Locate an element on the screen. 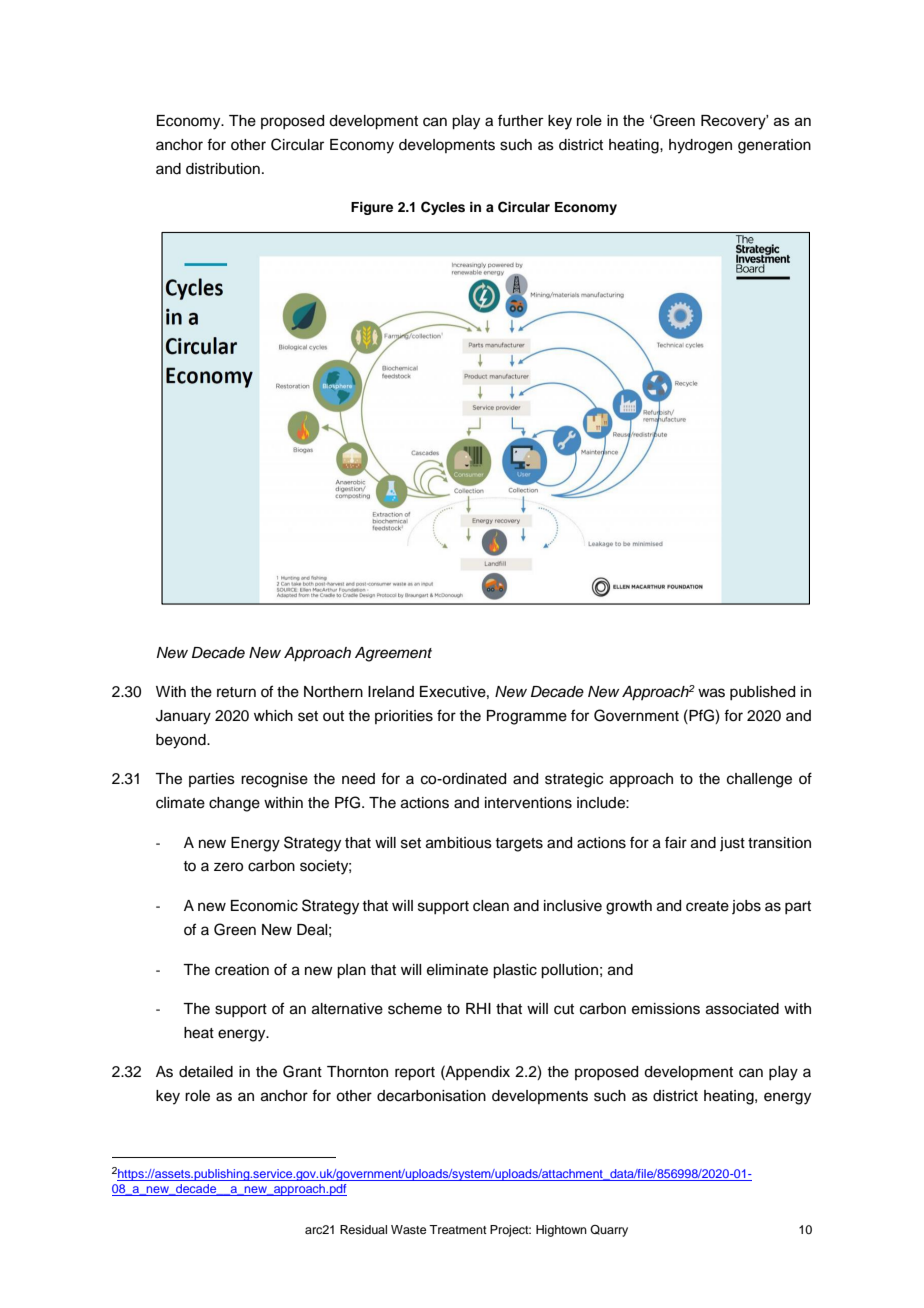 The image size is (924, 1308). clean is located at coordinates (491, 906).
